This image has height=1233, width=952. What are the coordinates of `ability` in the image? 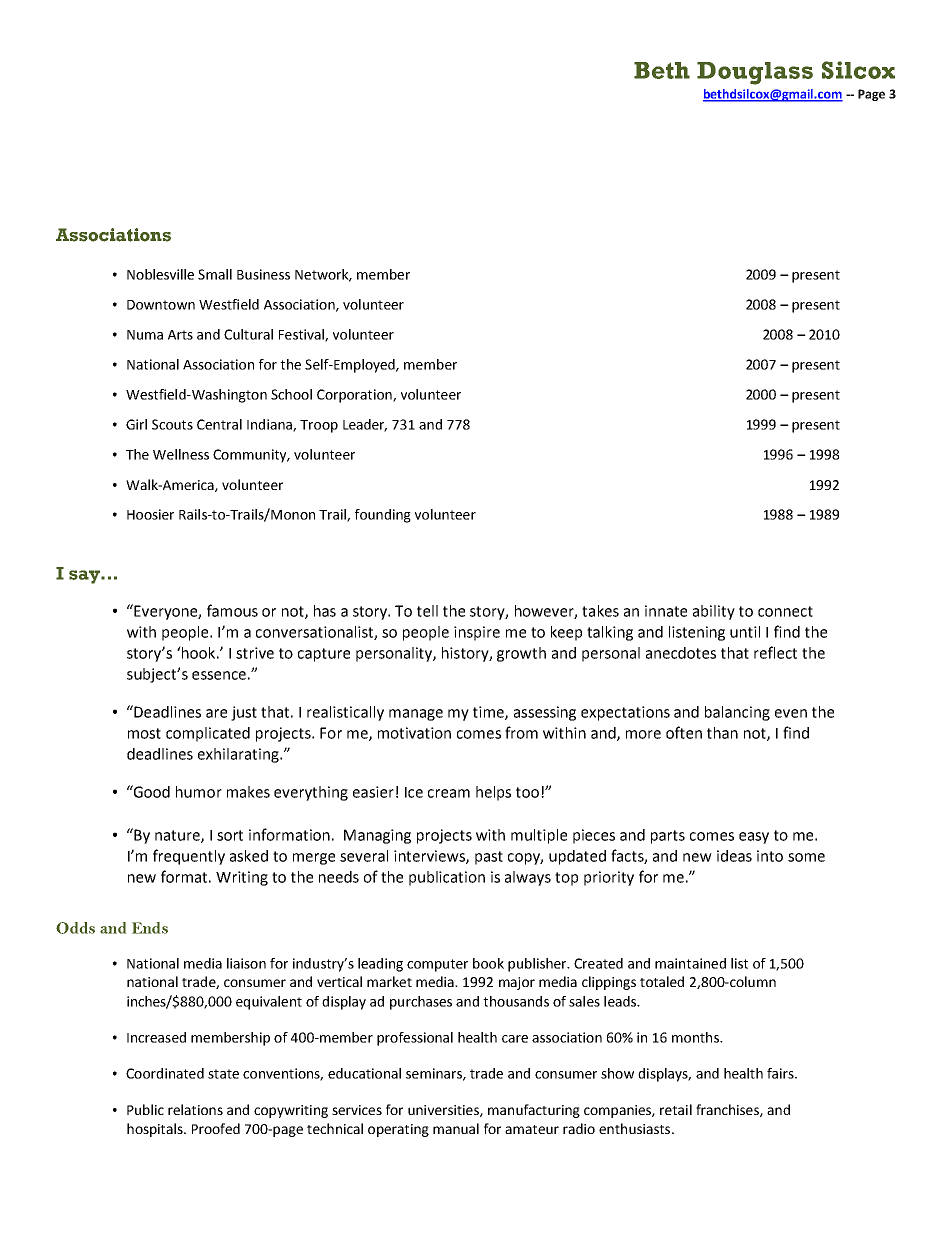 It's located at (714, 612).
